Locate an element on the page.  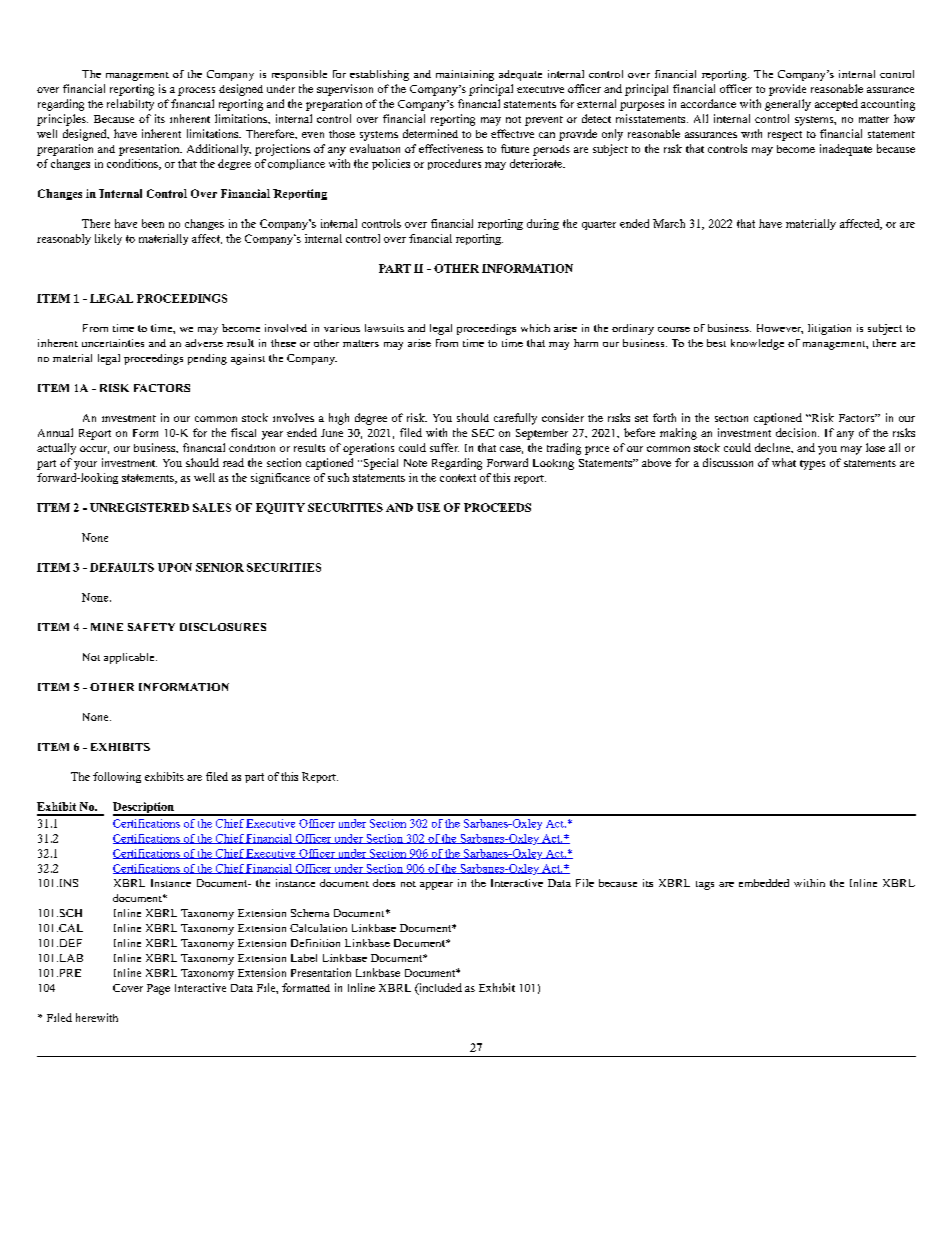
Page is located at coordinates (158, 989).
